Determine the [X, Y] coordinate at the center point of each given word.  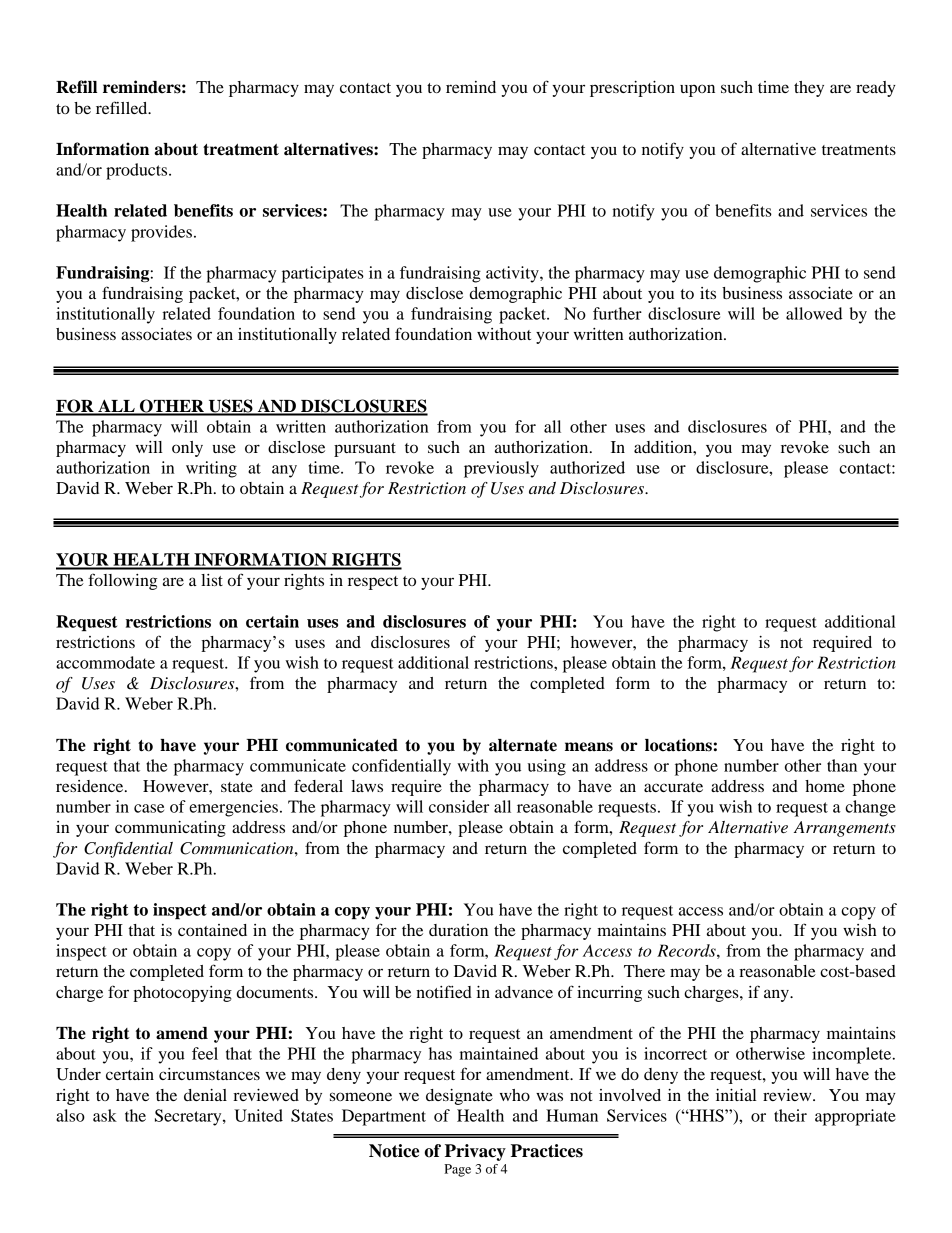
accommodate [105, 662]
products [138, 171]
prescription [632, 89]
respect [373, 583]
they [809, 89]
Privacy [475, 1152]
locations [678, 745]
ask [105, 1115]
